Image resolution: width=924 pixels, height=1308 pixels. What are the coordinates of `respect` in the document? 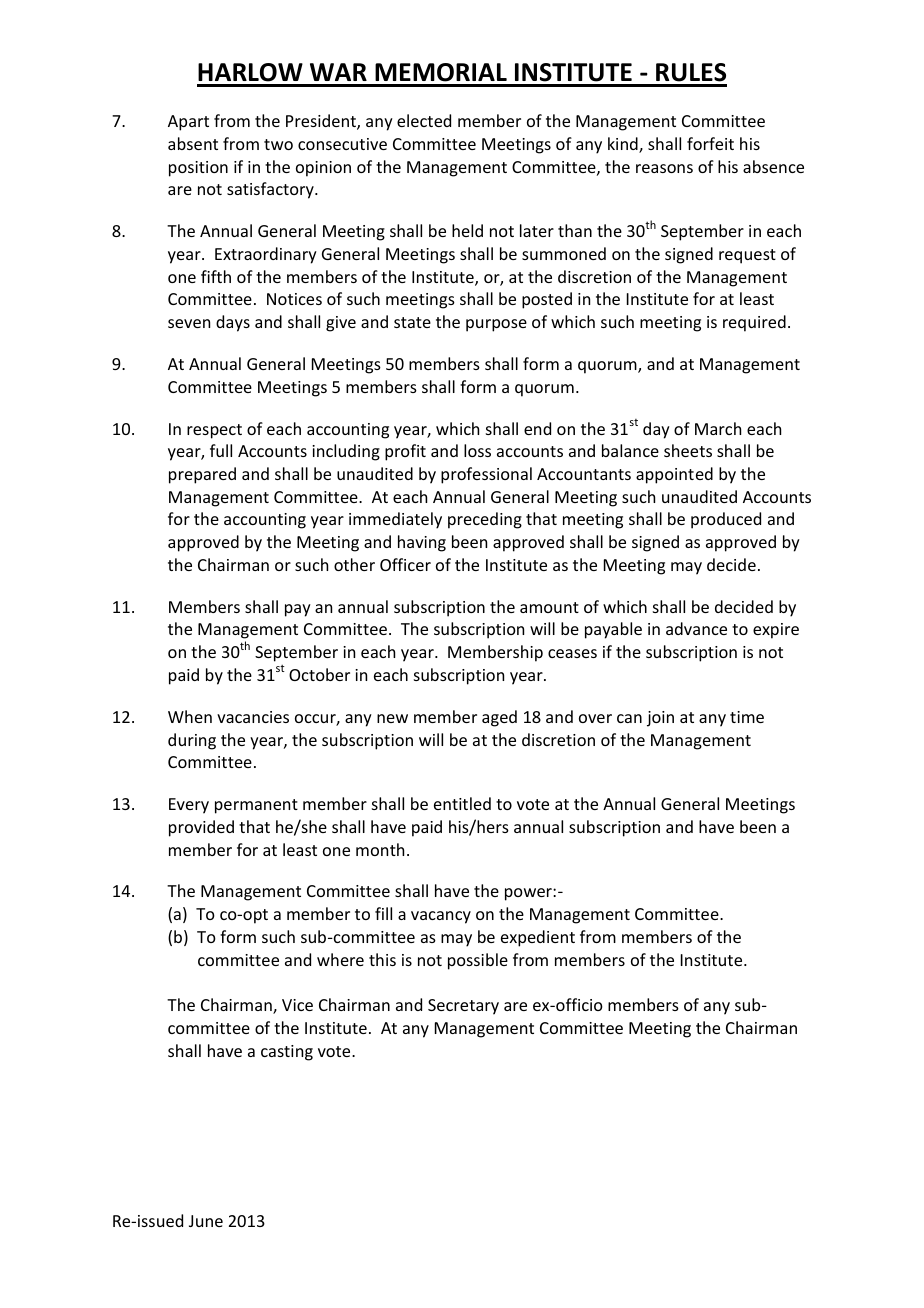 It's located at (214, 431).
